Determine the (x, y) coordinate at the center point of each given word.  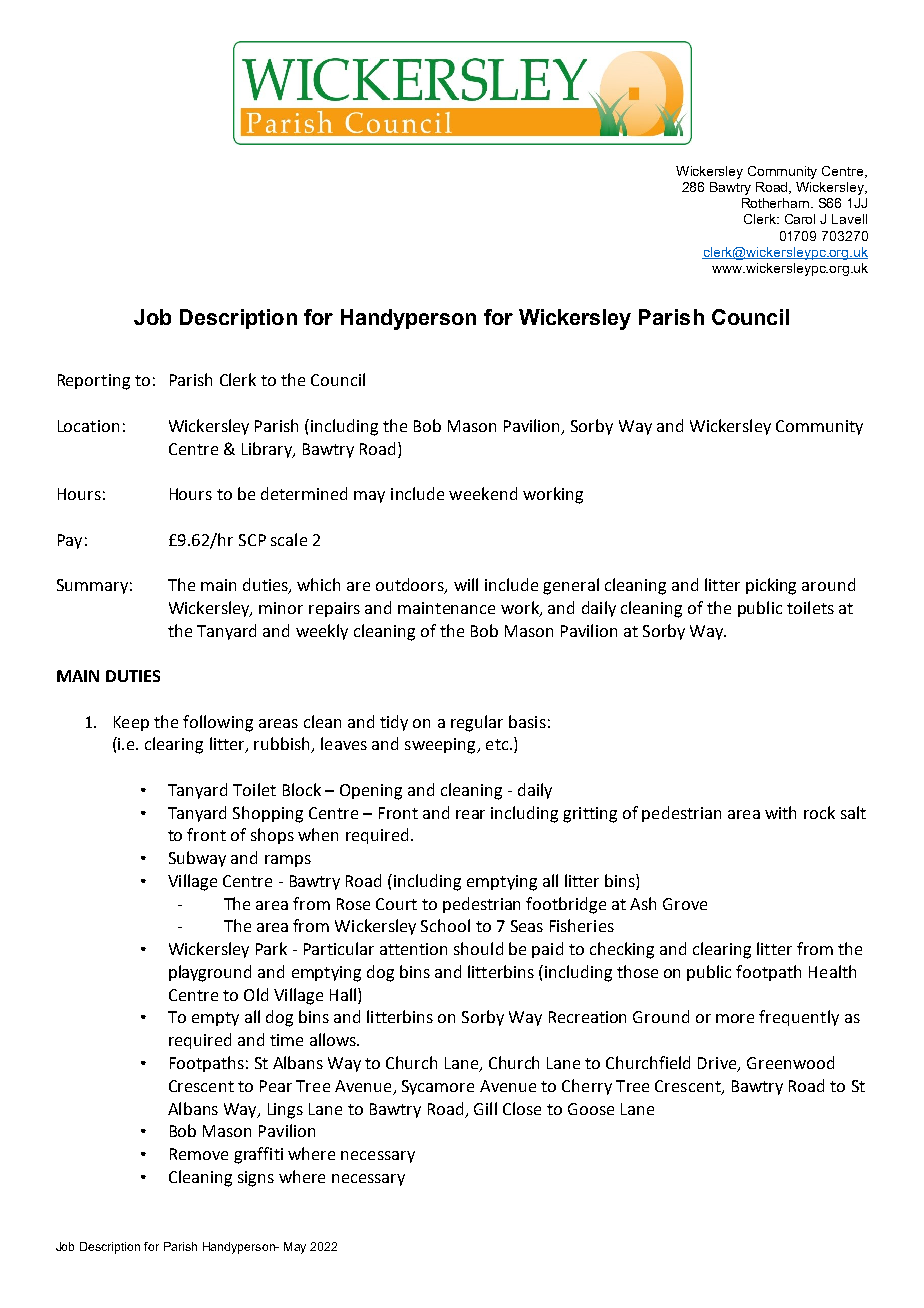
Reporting (94, 382)
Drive (718, 1064)
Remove (199, 1154)
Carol (800, 219)
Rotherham (777, 203)
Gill (485, 1108)
